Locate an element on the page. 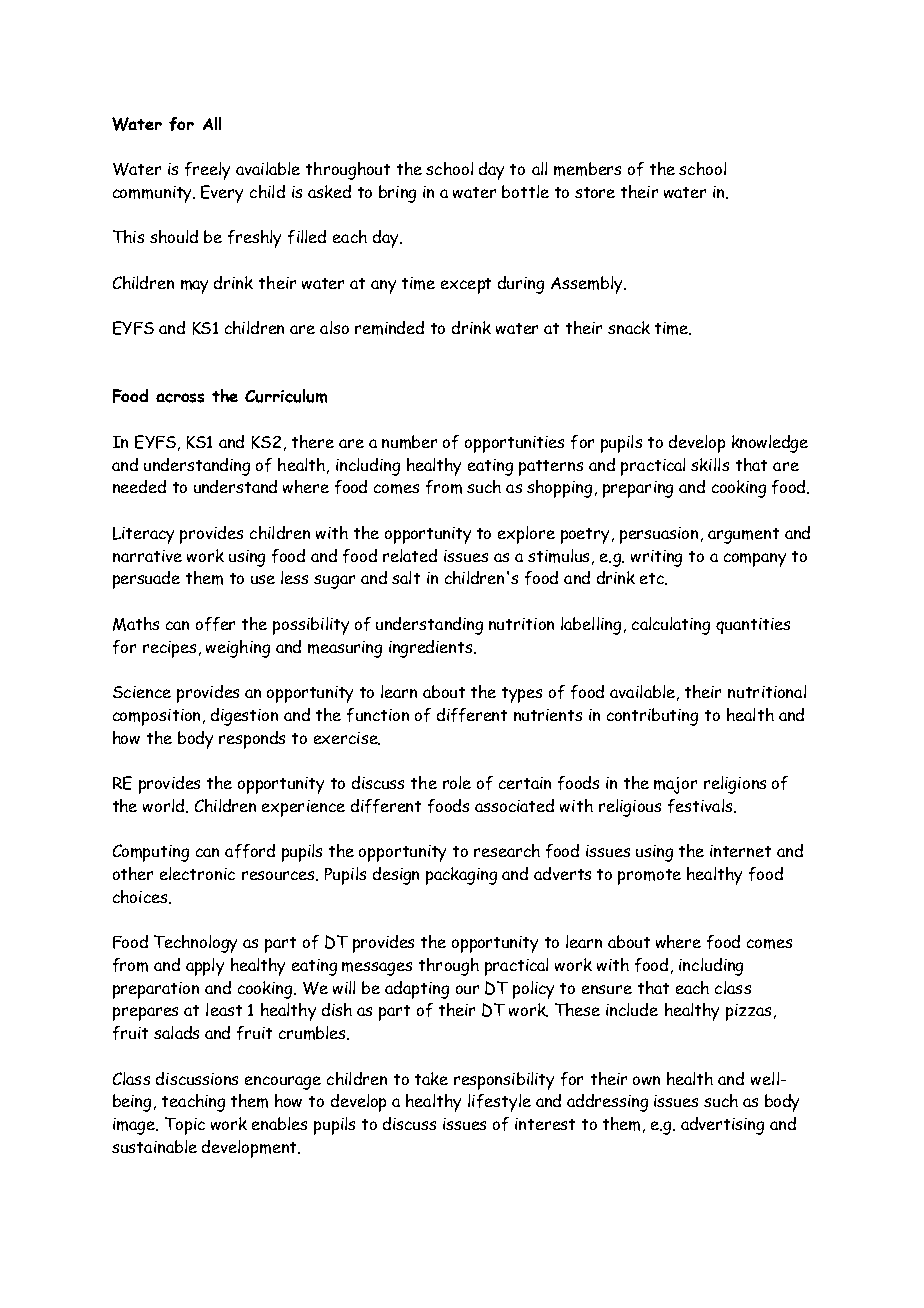 The width and height of the image is (924, 1308). ingredients is located at coordinates (432, 649).
